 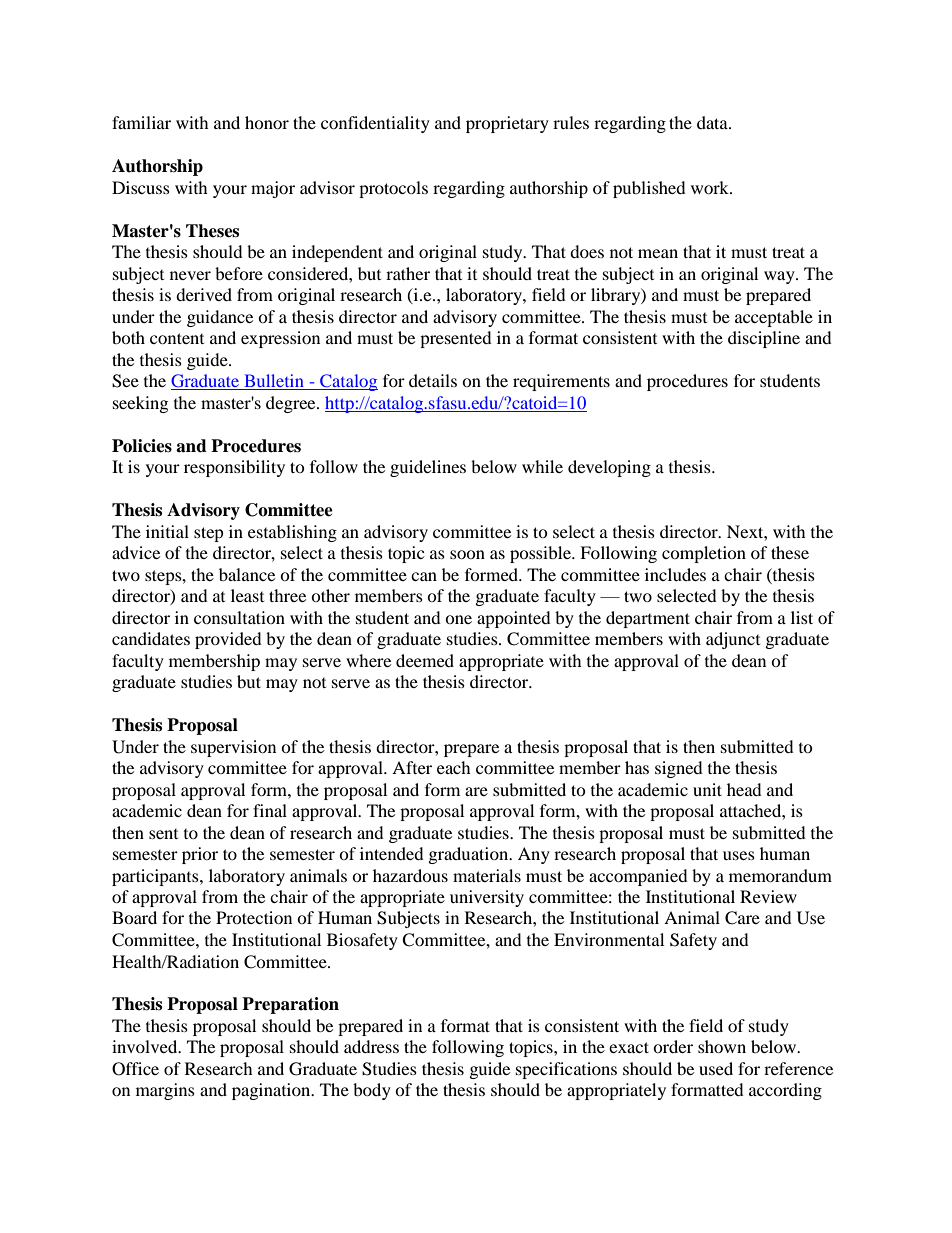 I want to click on used, so click(x=716, y=1068).
